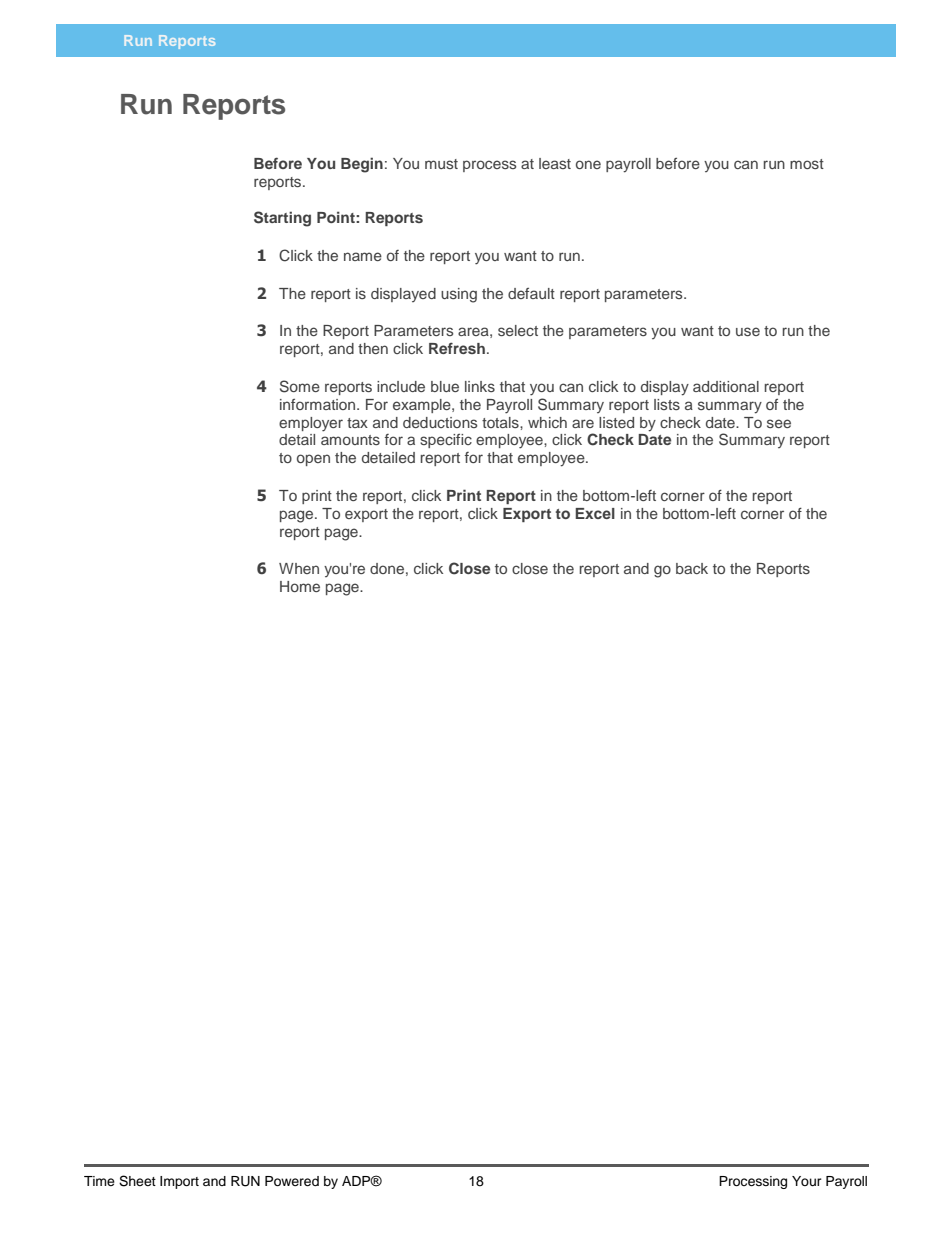 This document has width=952, height=1233. Describe the element at coordinates (311, 424) in the document. I see `employer` at that location.
